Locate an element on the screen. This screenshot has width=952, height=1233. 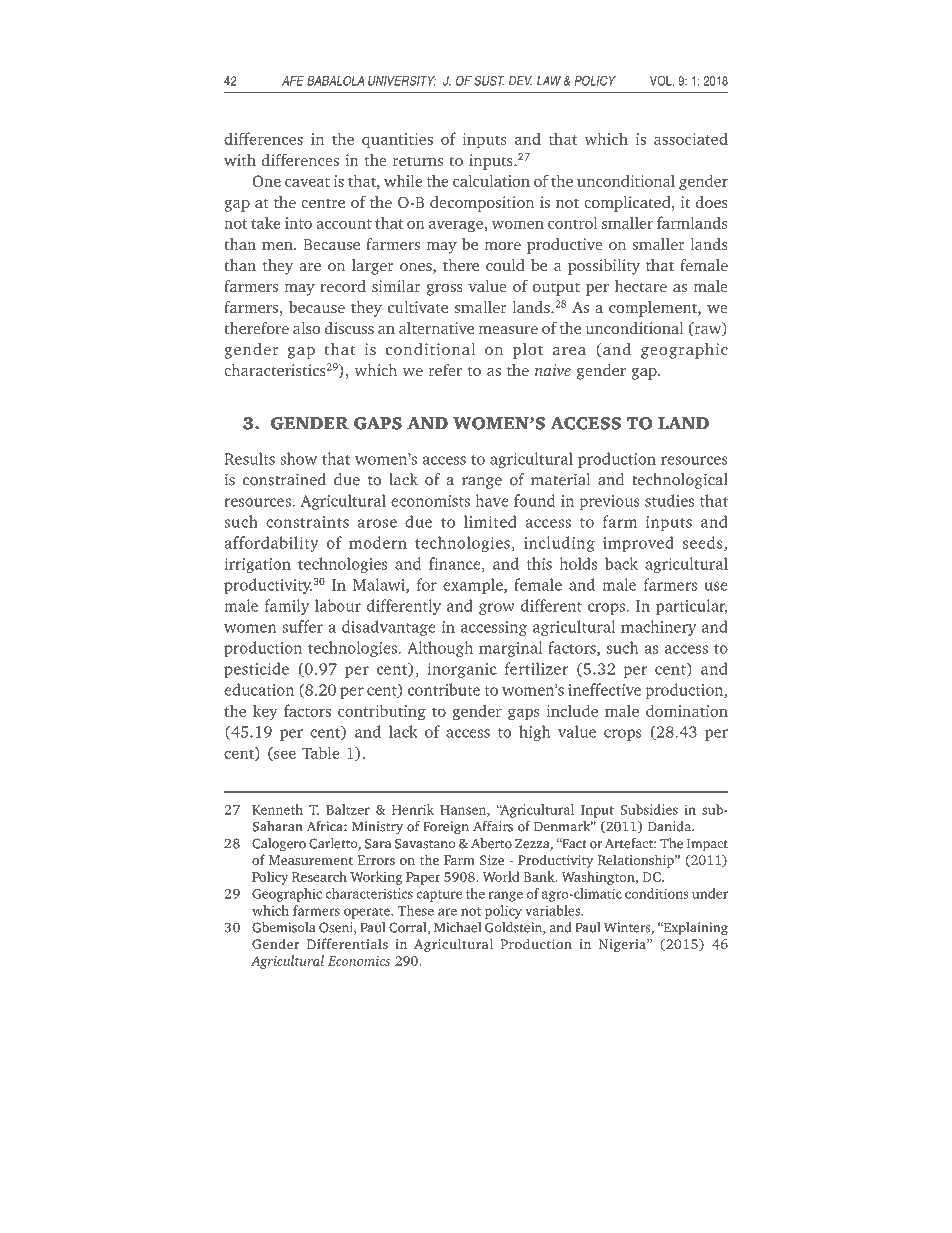
VOL is located at coordinates (662, 80).
